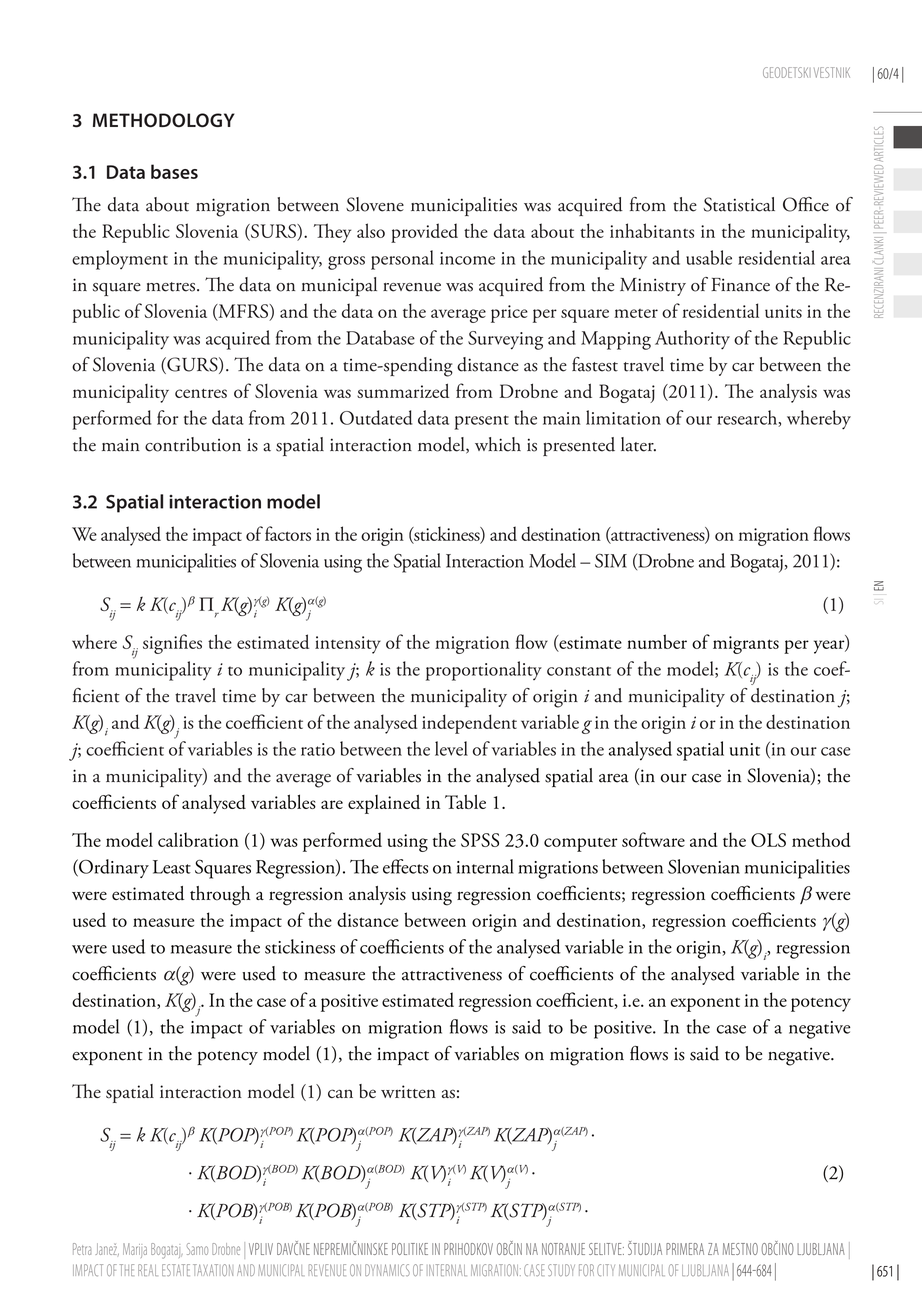  Describe the element at coordinates (387, 1270) in the screenshot. I see `DYNAMICS` at that location.
